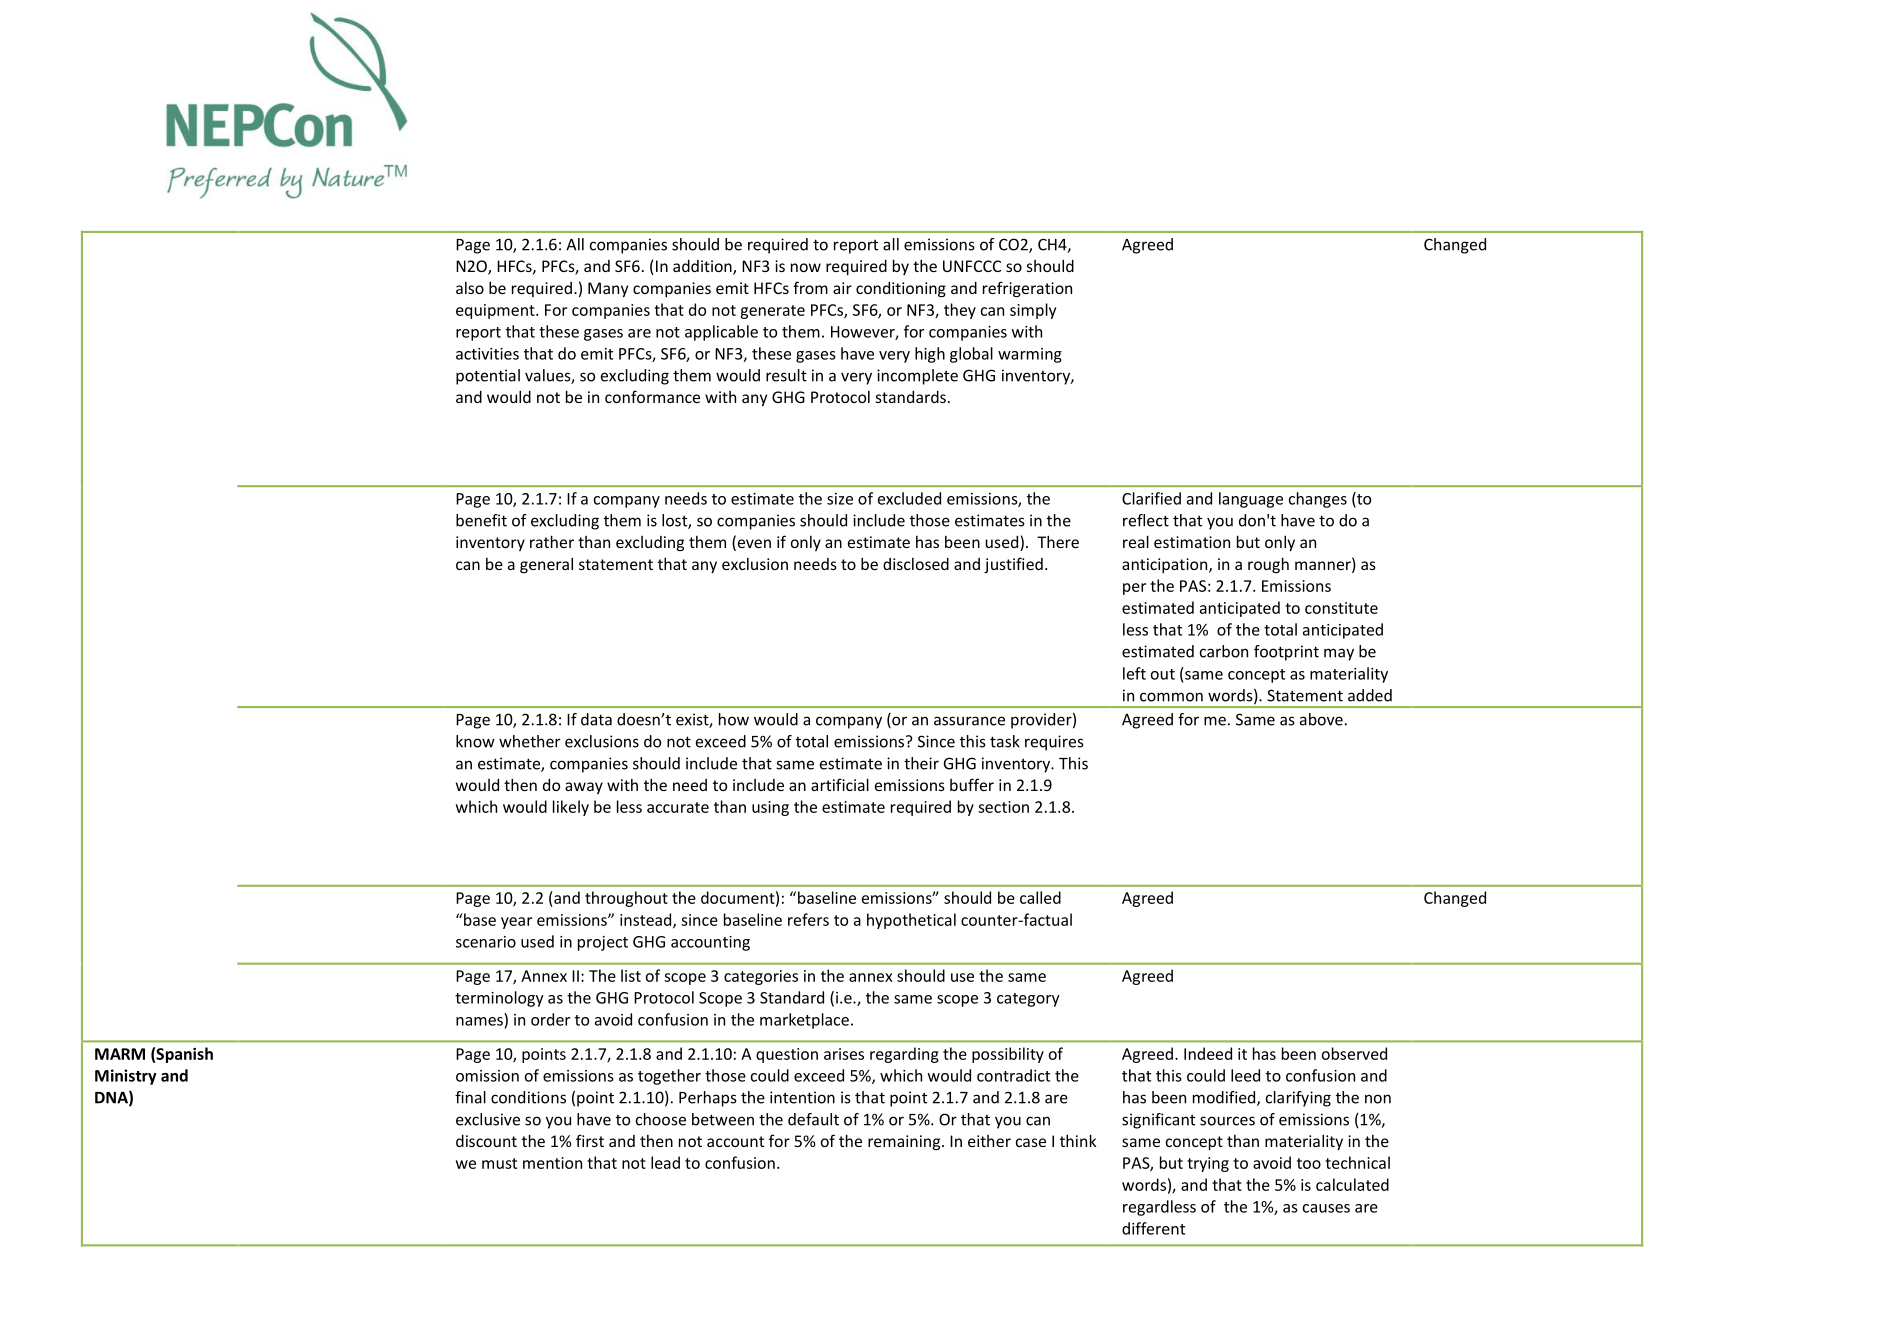 The width and height of the image is (1885, 1333). Describe the element at coordinates (665, 1162) in the image. I see `lead` at that location.
